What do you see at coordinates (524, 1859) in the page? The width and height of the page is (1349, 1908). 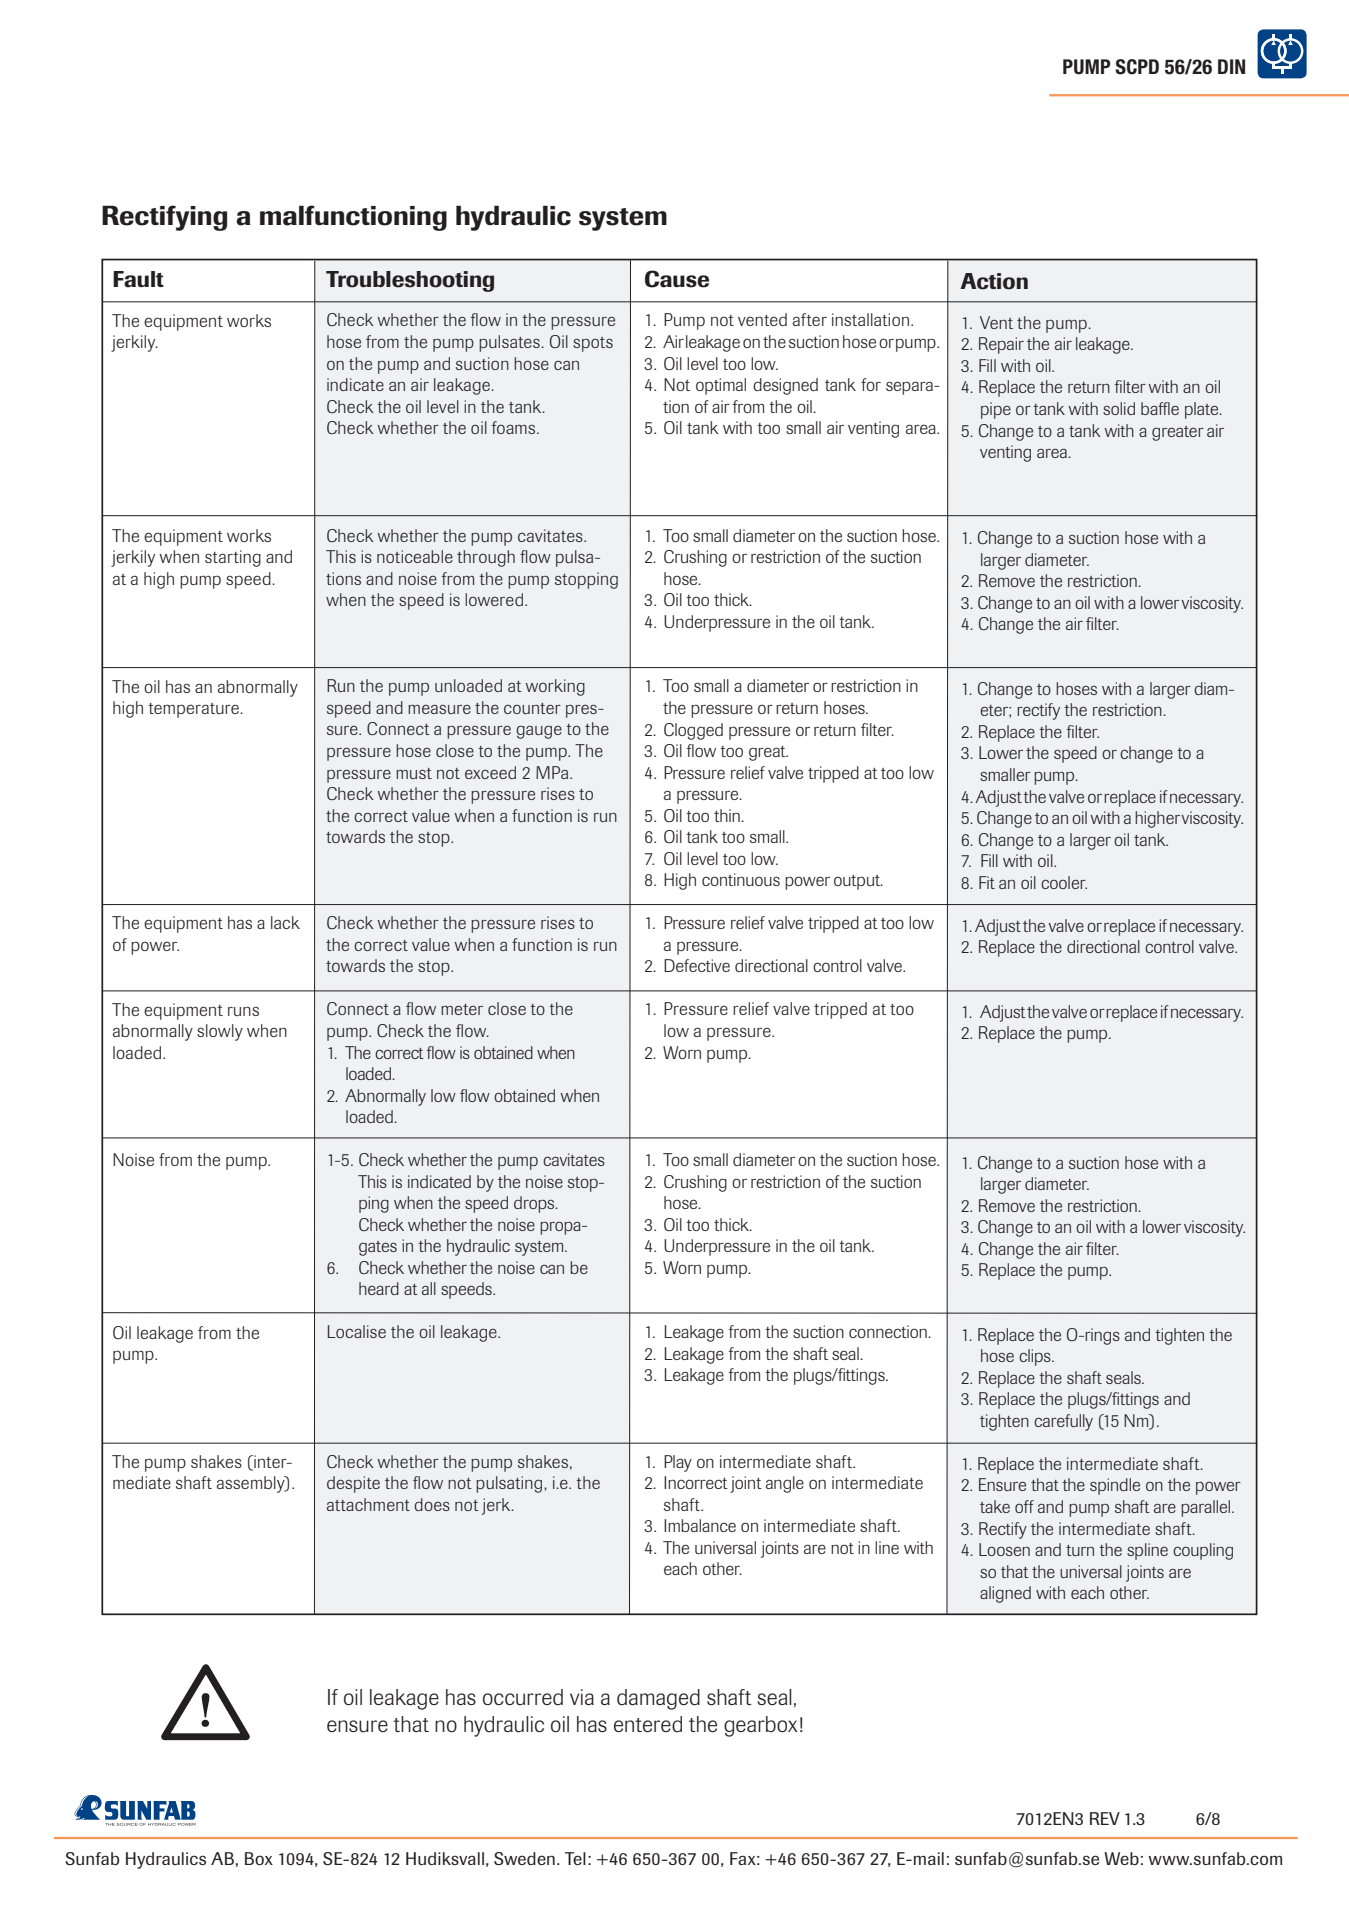 I see `Sweden` at bounding box center [524, 1859].
